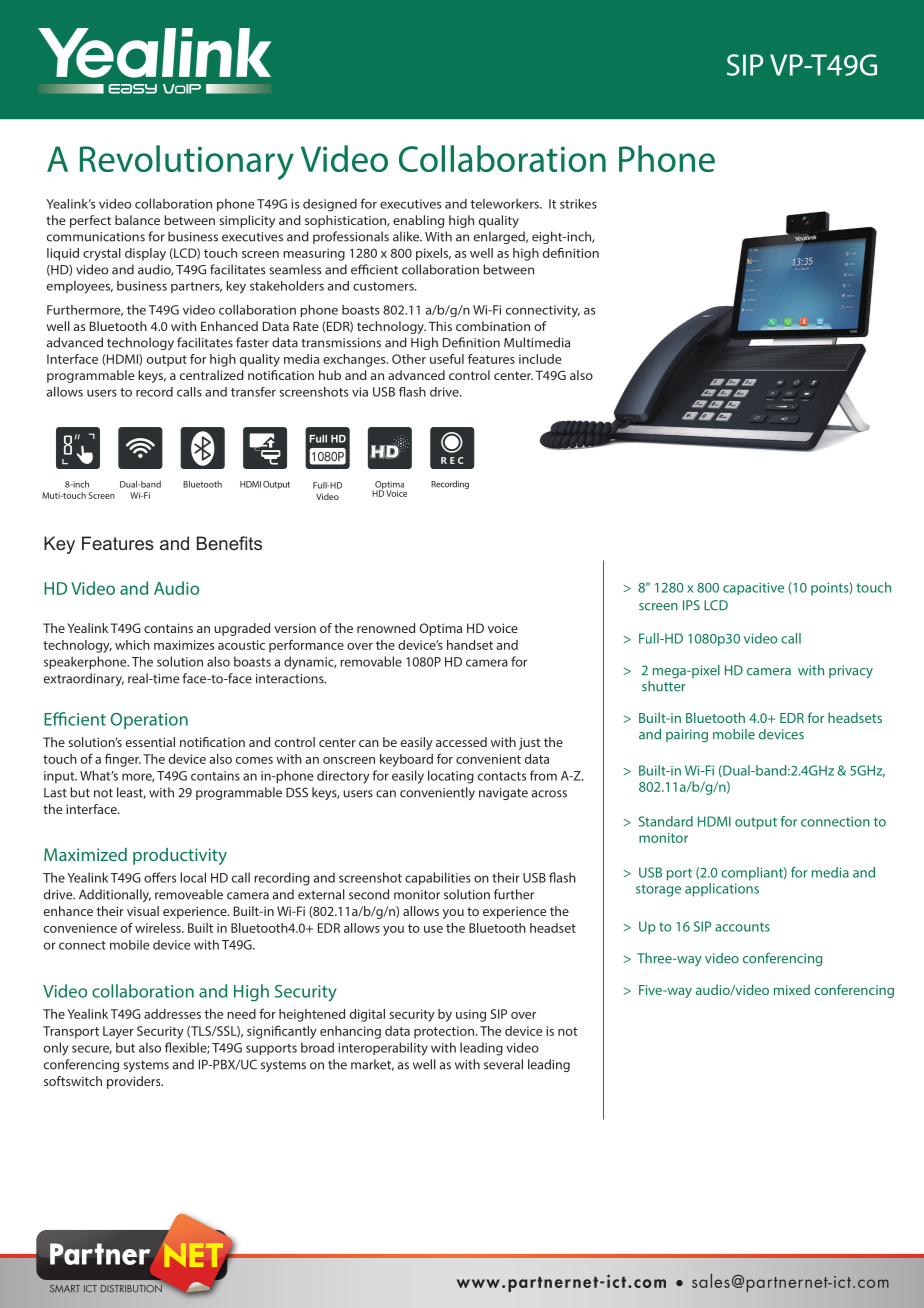  What do you see at coordinates (578, 204) in the image?
I see `strikes` at bounding box center [578, 204].
